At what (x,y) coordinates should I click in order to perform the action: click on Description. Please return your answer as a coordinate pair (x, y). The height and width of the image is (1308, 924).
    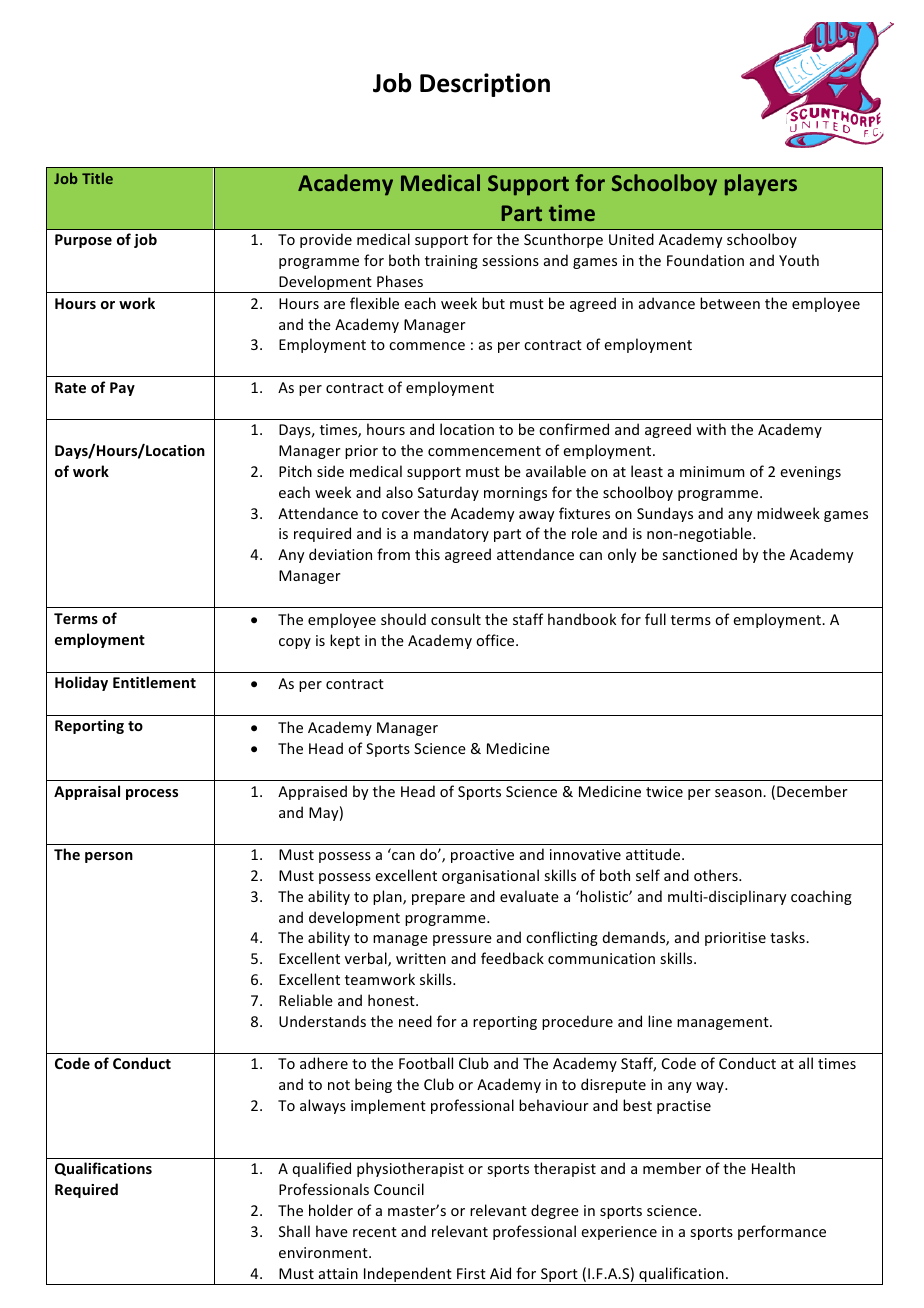
    Looking at the image, I should click on (485, 85).
